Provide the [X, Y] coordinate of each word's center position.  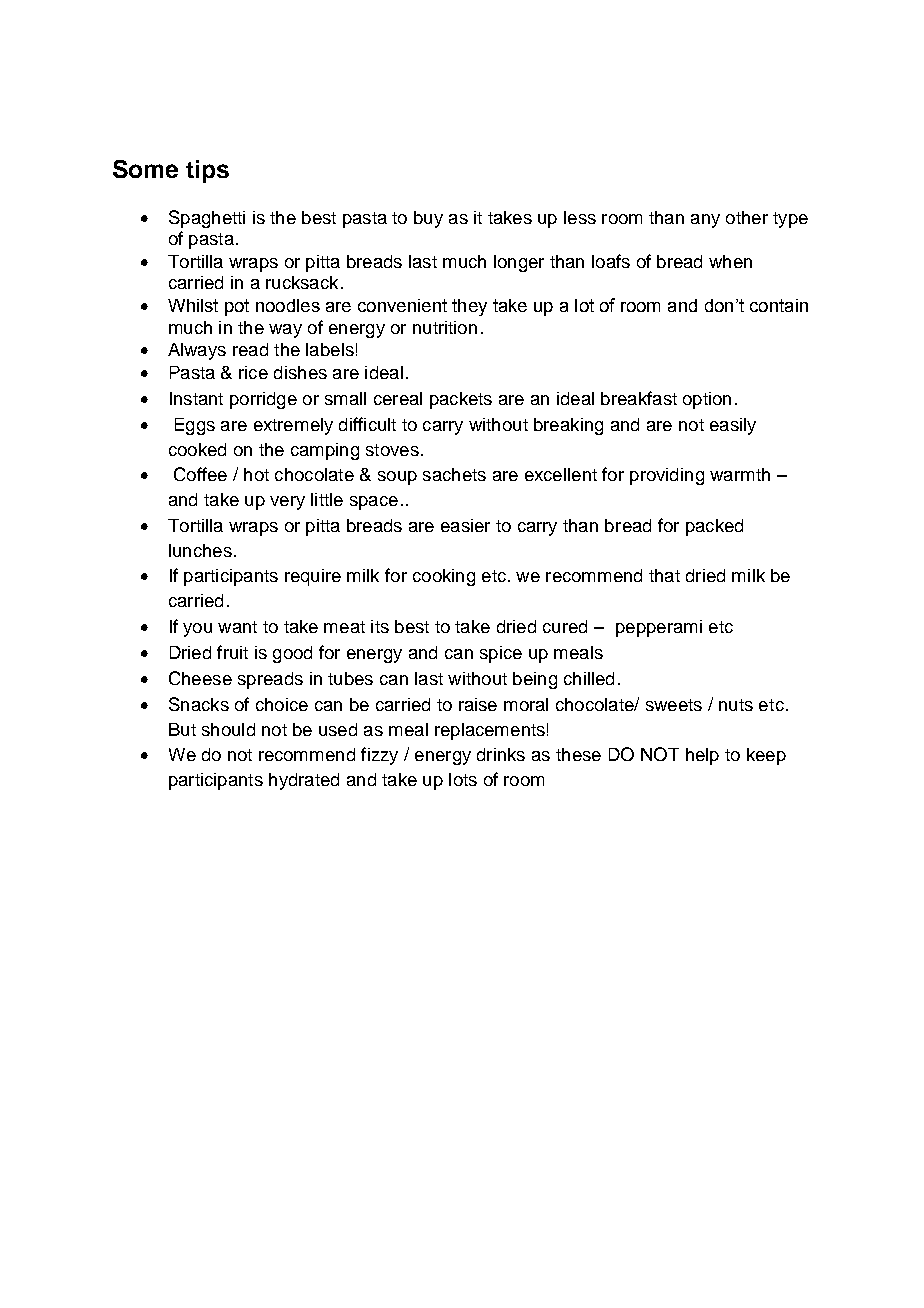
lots [463, 779]
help [702, 756]
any [705, 221]
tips [207, 171]
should [228, 729]
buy [428, 219]
